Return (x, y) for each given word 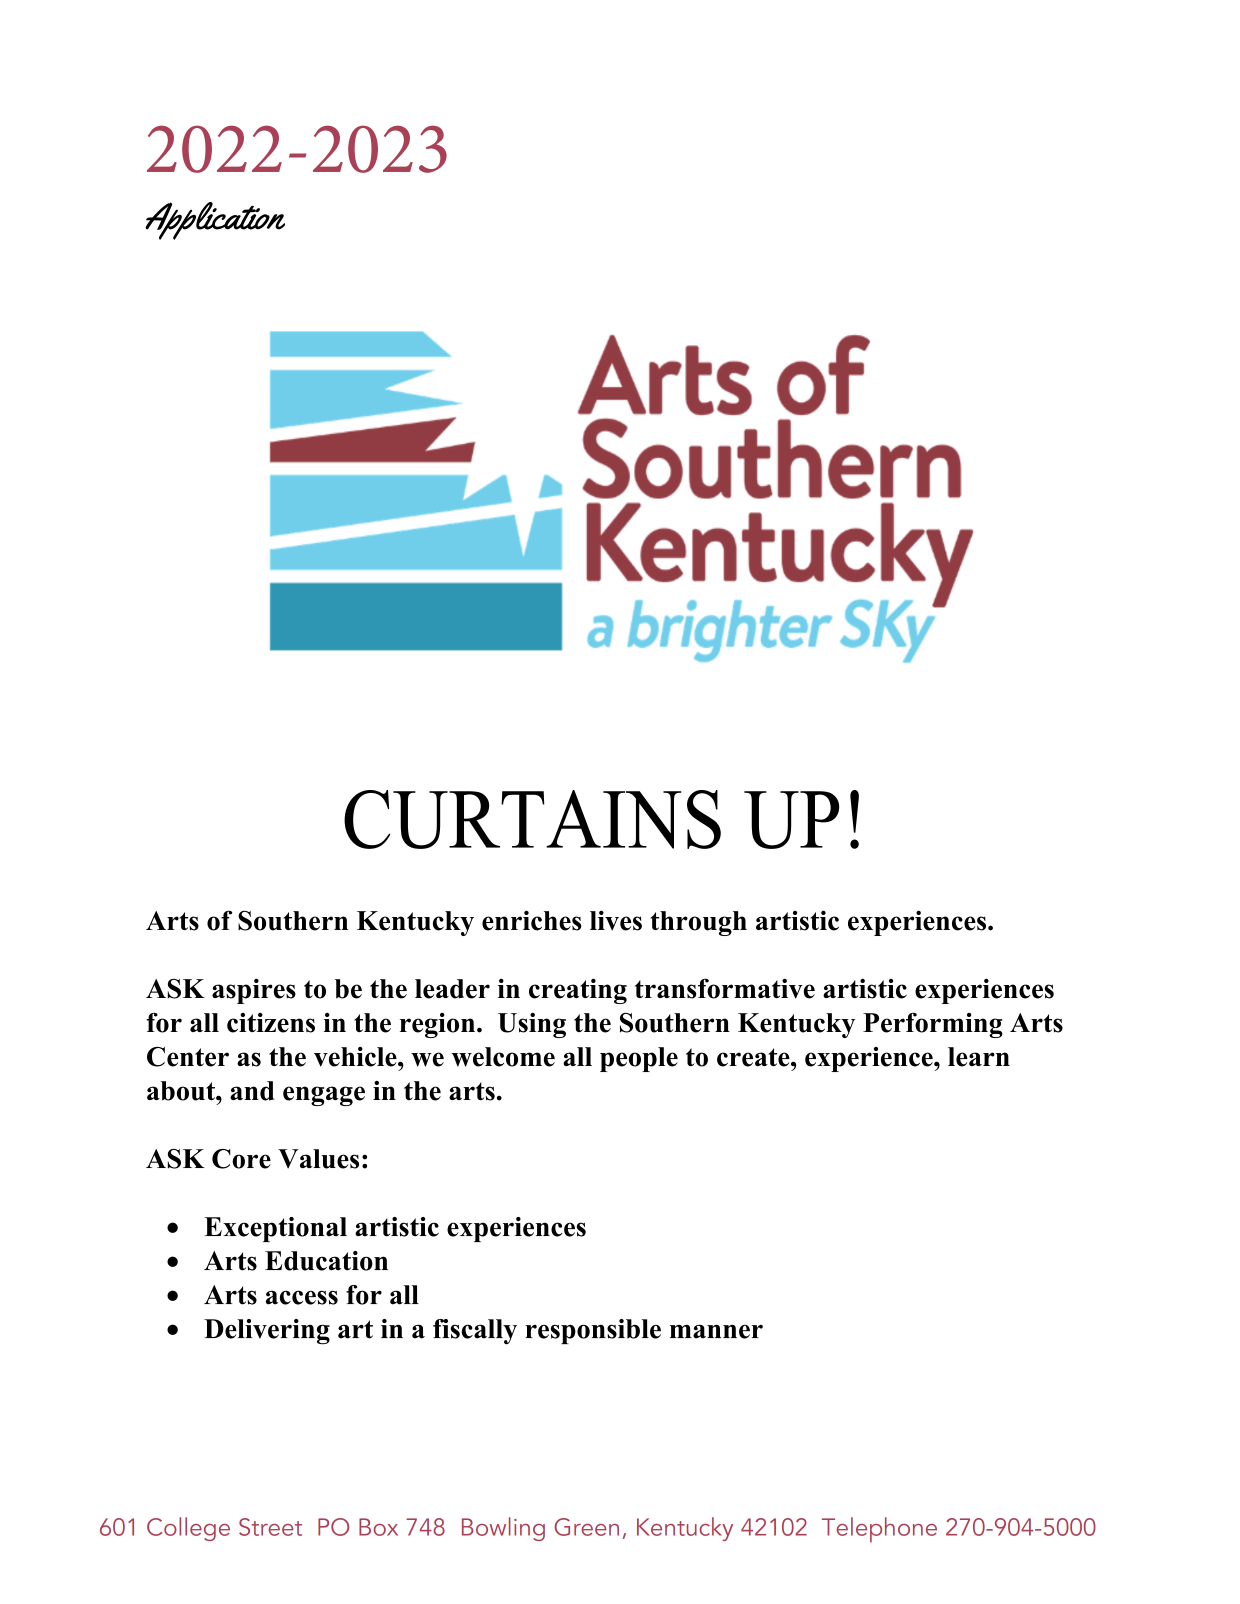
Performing (933, 1025)
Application (215, 221)
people (639, 1059)
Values (318, 1159)
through (698, 923)
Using (532, 1025)
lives (616, 920)
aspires (254, 991)
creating (578, 991)
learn (979, 1057)
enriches (532, 920)
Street (270, 1527)
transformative (725, 988)
